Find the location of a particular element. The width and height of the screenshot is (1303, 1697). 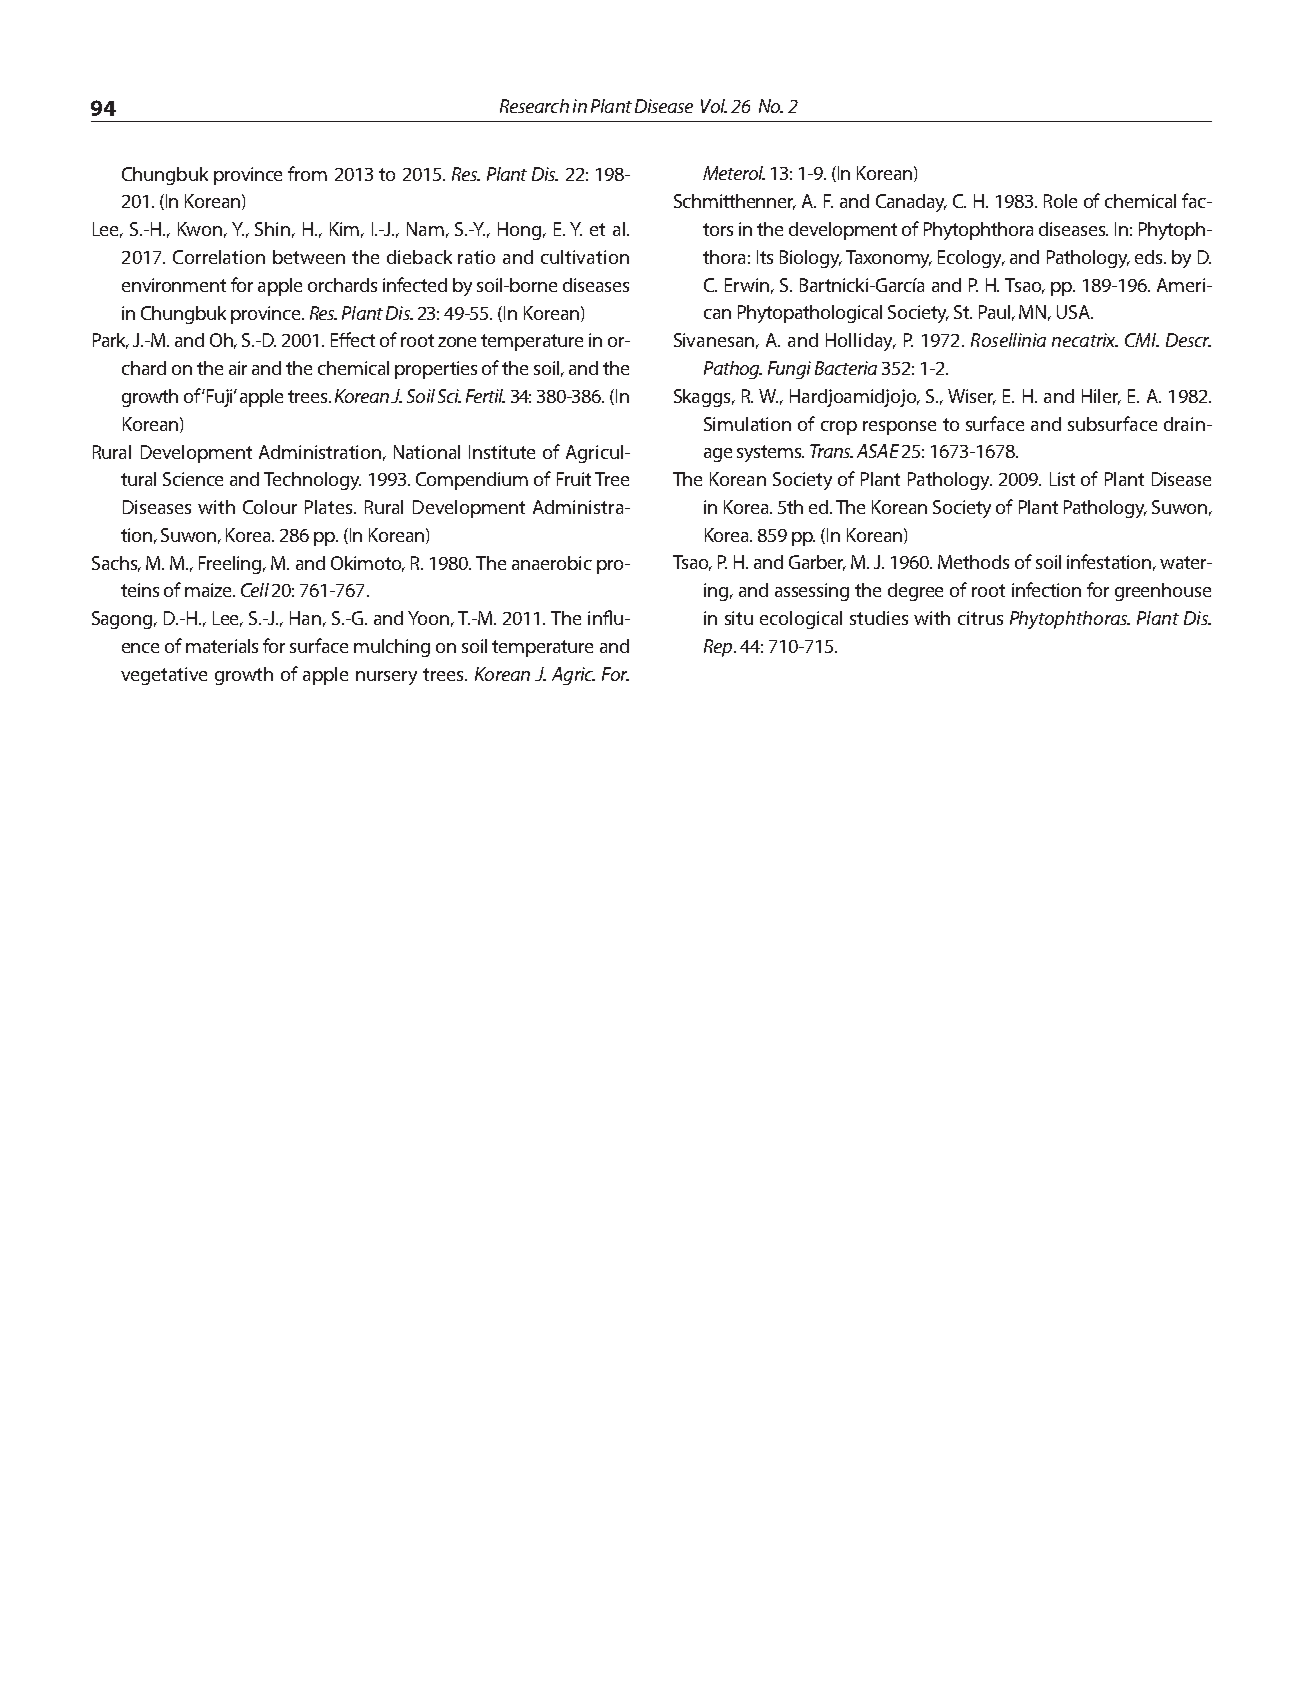

Rep is located at coordinates (719, 648).
